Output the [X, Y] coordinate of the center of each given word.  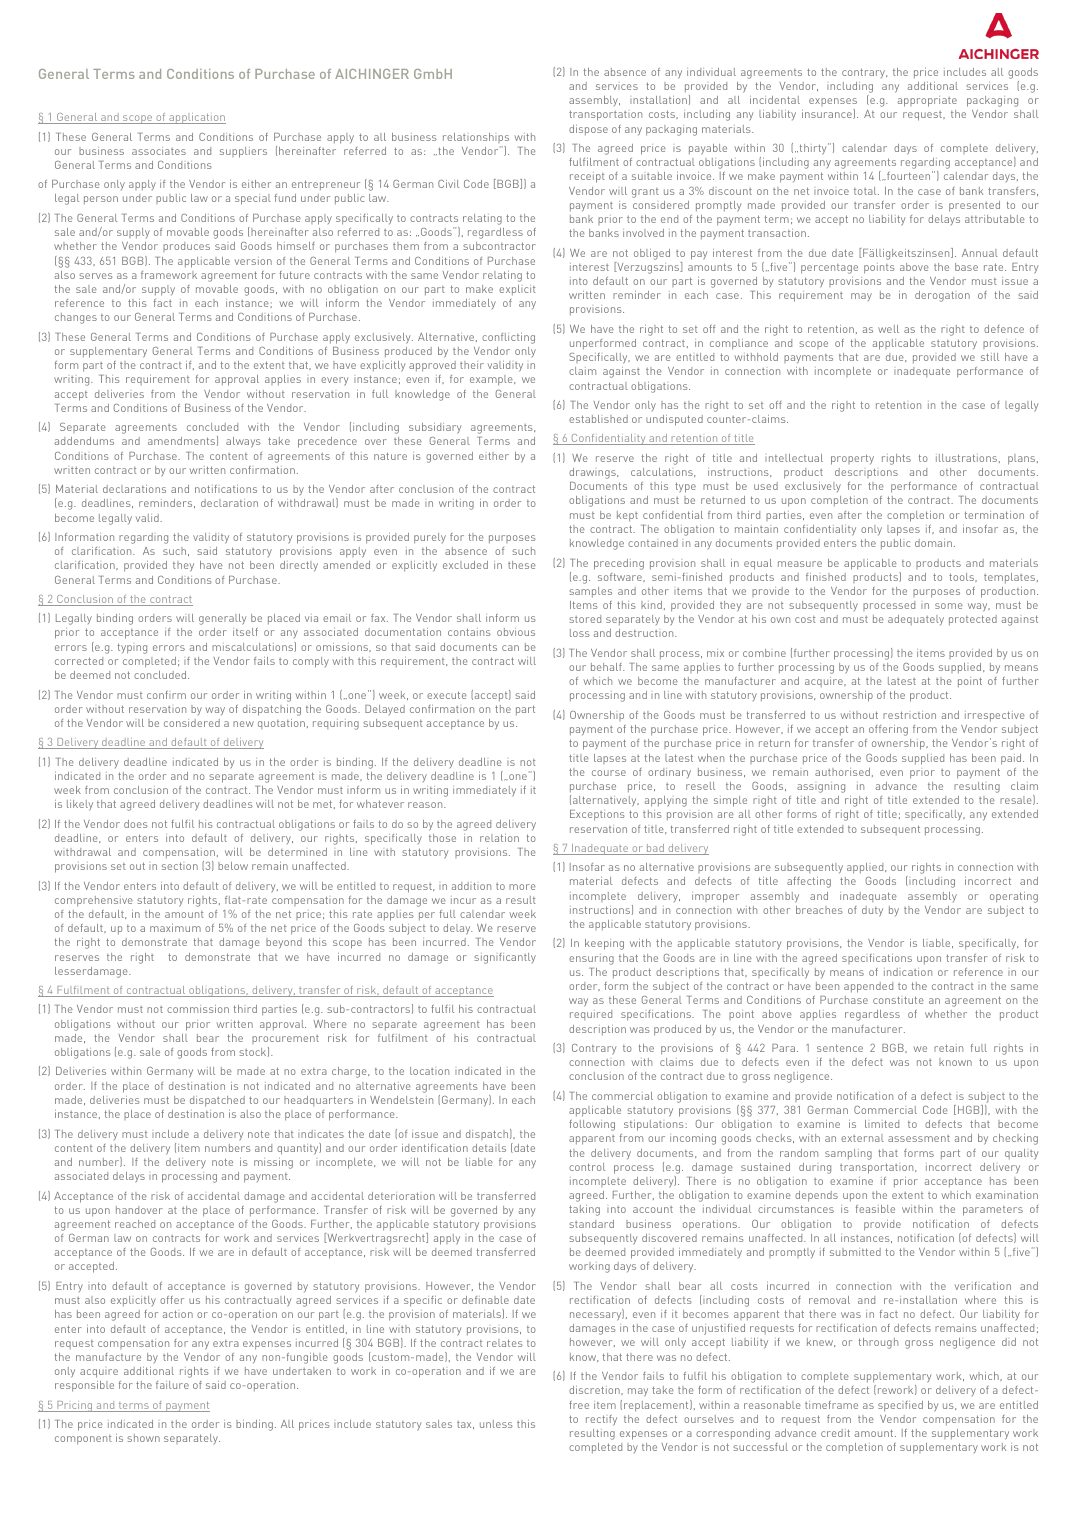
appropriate [927, 101]
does [136, 824]
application [196, 118]
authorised [842, 772]
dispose [588, 130]
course [609, 773]
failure [172, 1385]
